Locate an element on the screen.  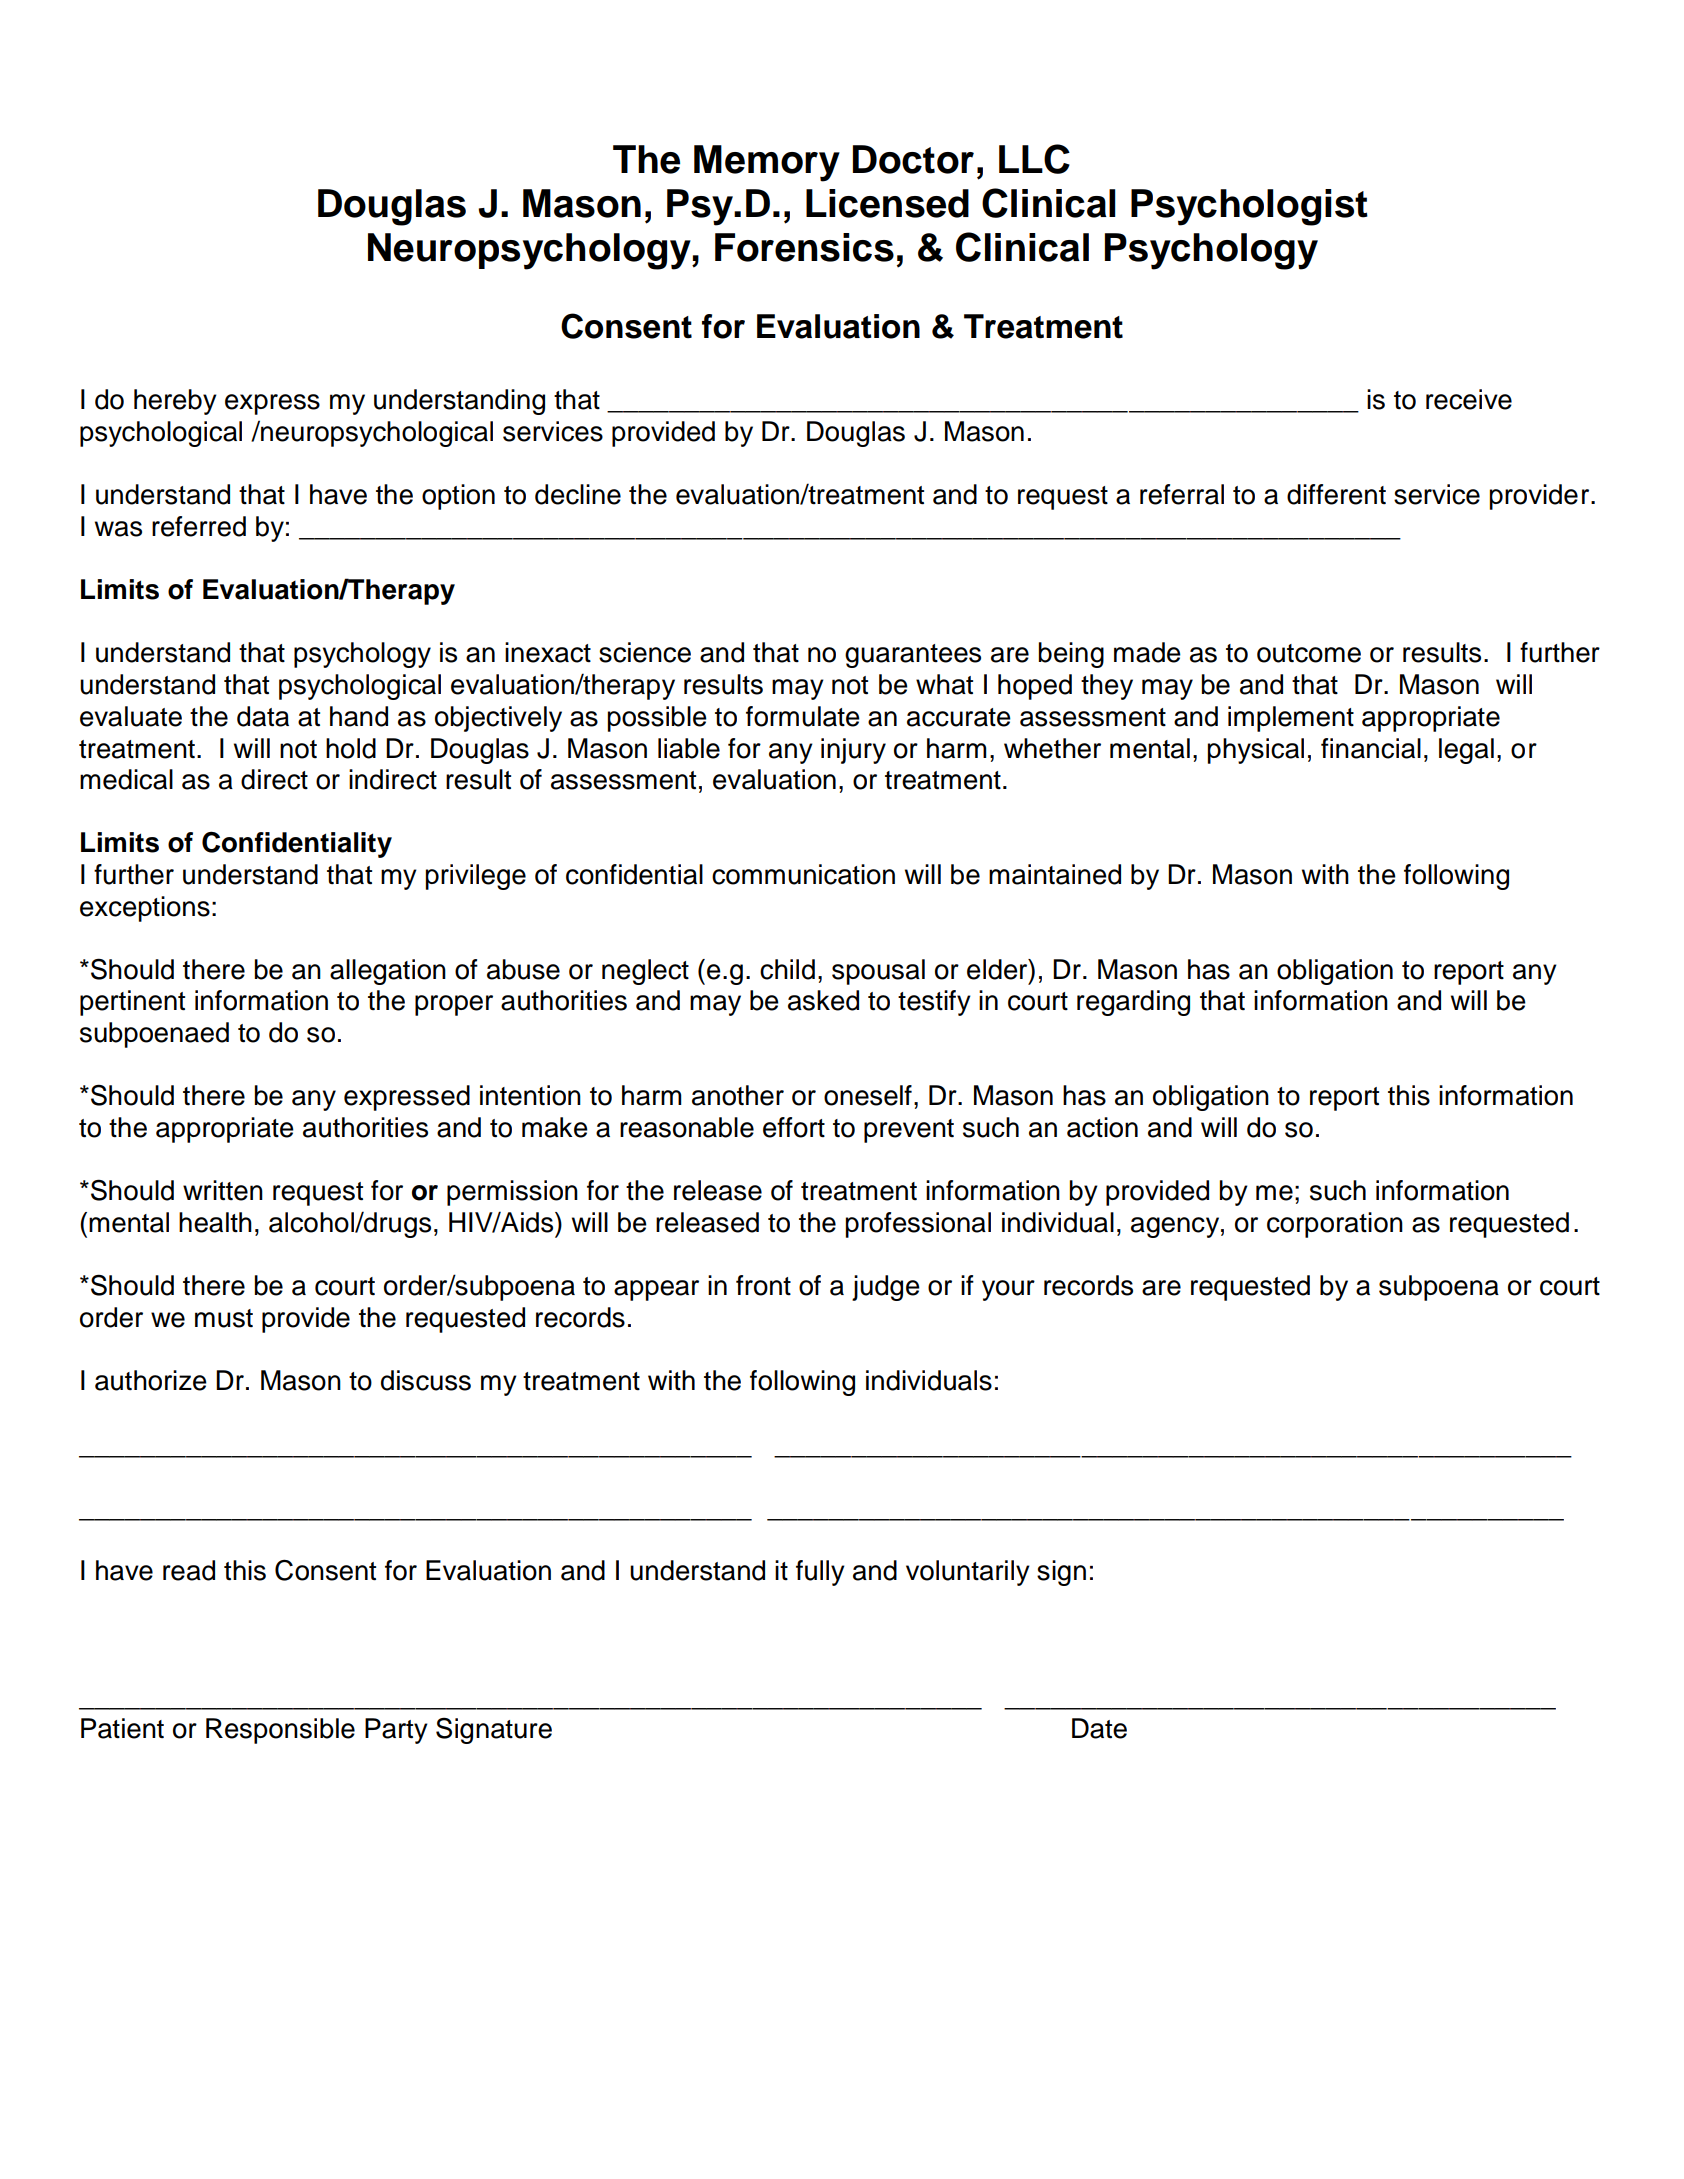
decline is located at coordinates (578, 494).
